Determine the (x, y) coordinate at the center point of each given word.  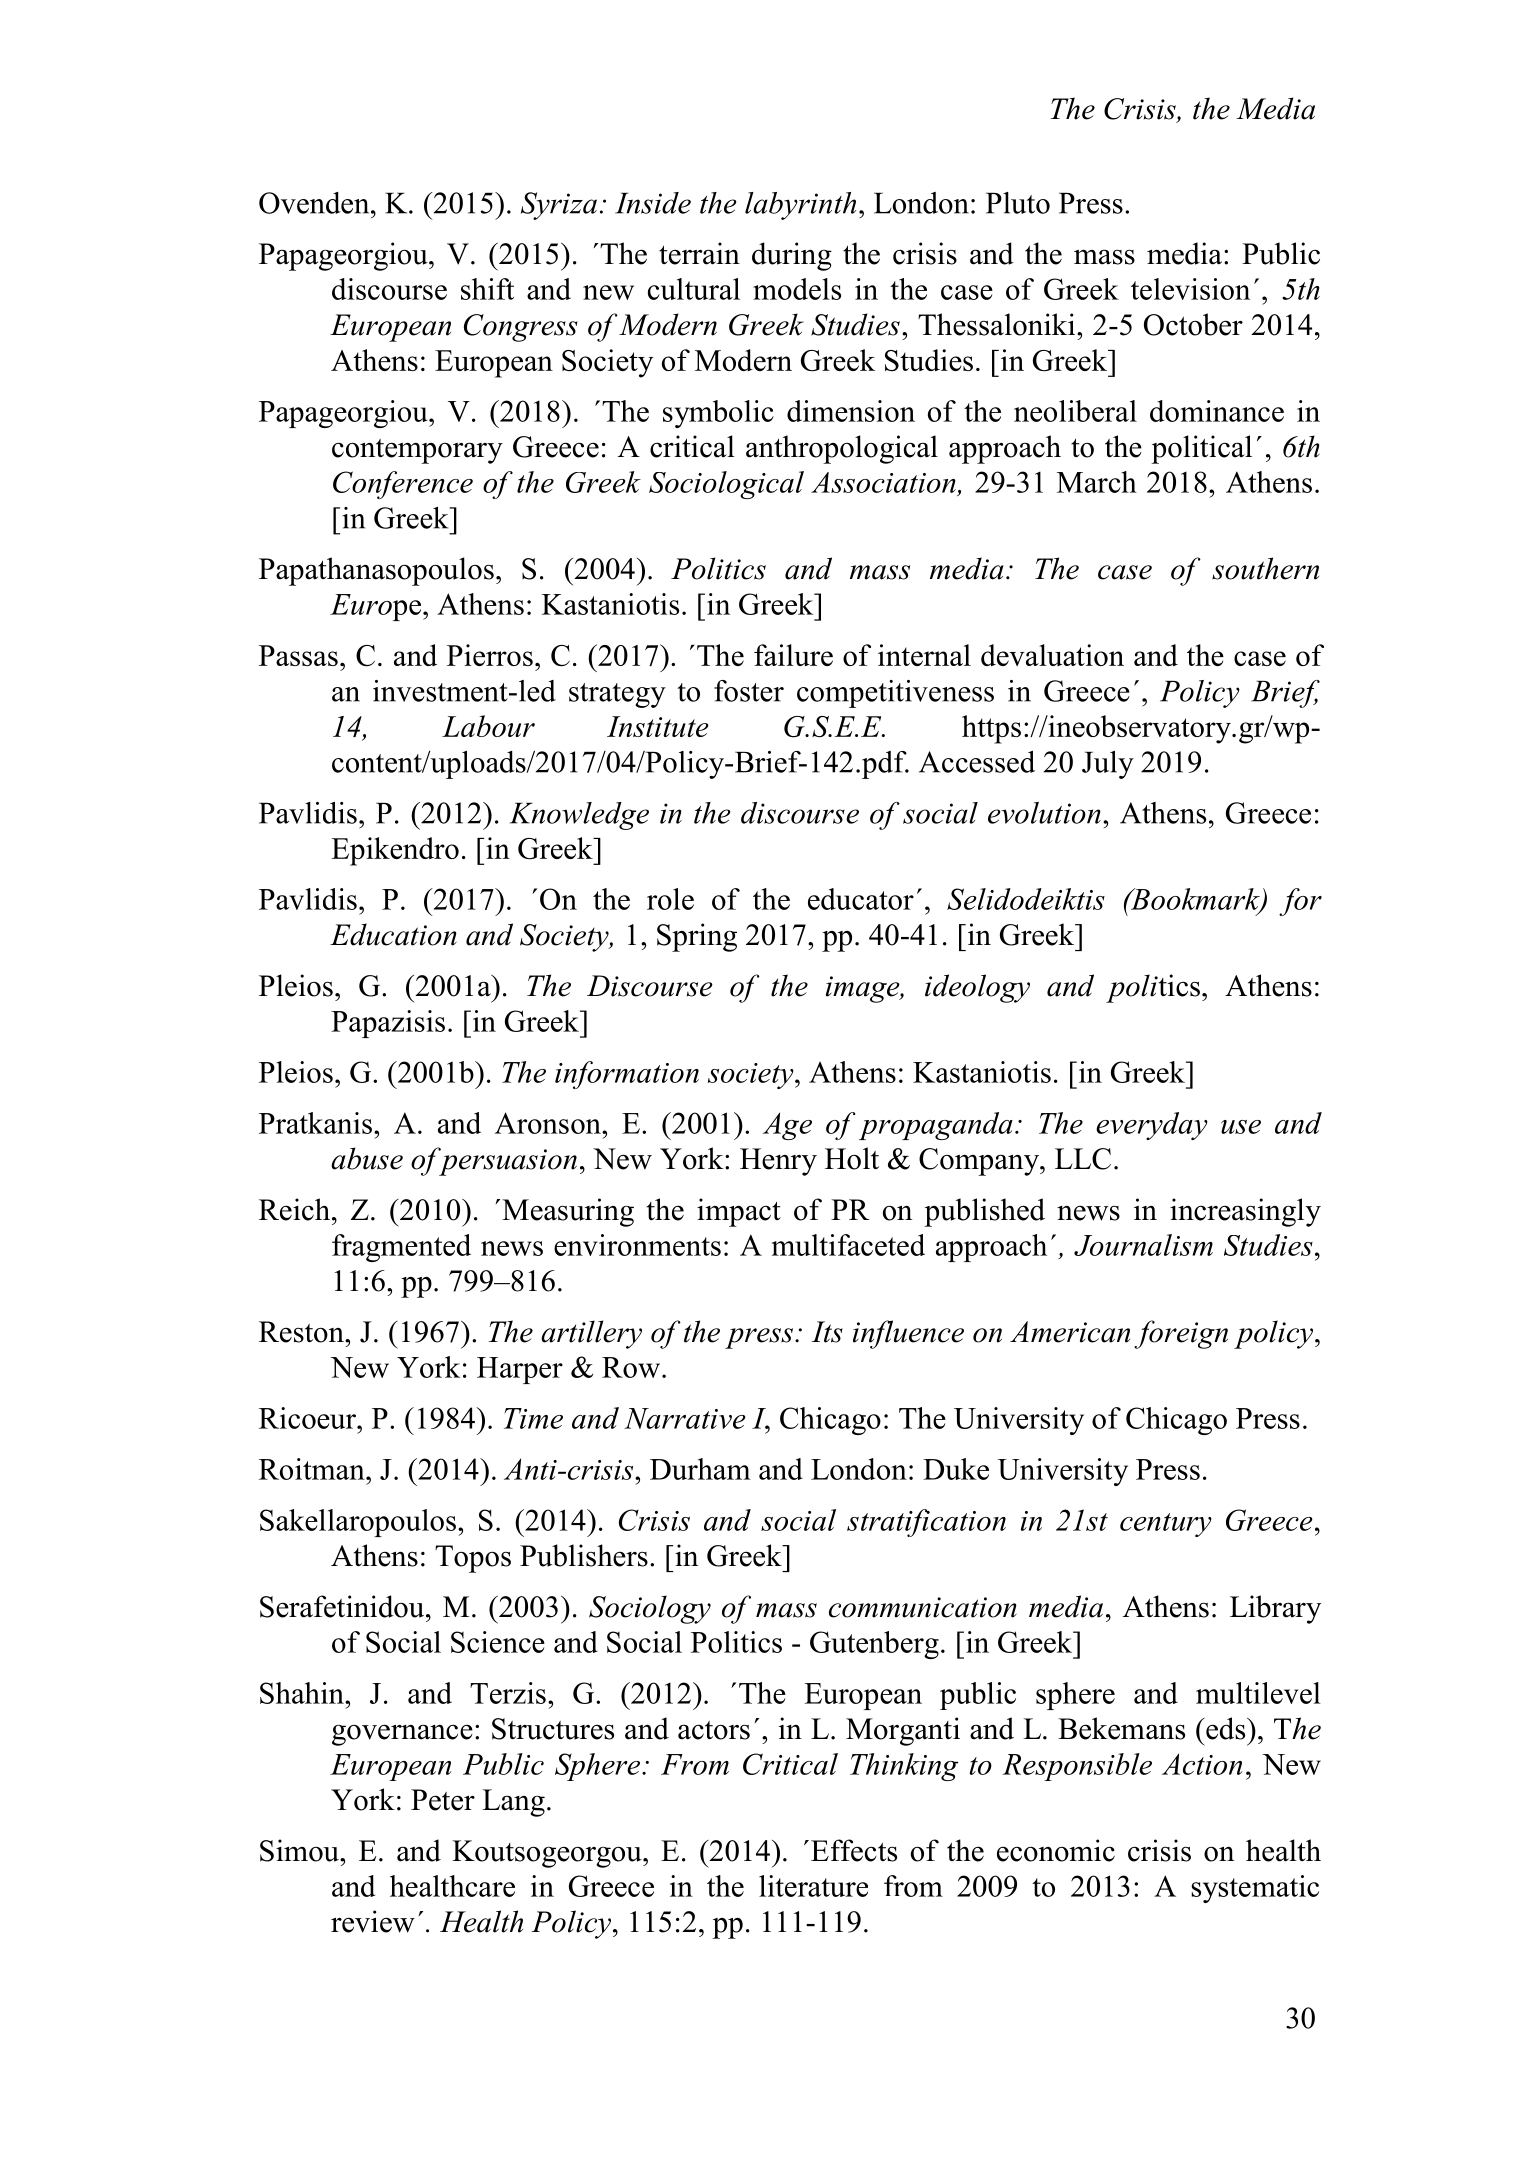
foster (749, 691)
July (1108, 765)
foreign (1181, 1334)
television (1190, 289)
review (373, 1921)
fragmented (401, 1248)
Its (827, 1332)
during (792, 256)
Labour (488, 726)
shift (487, 289)
